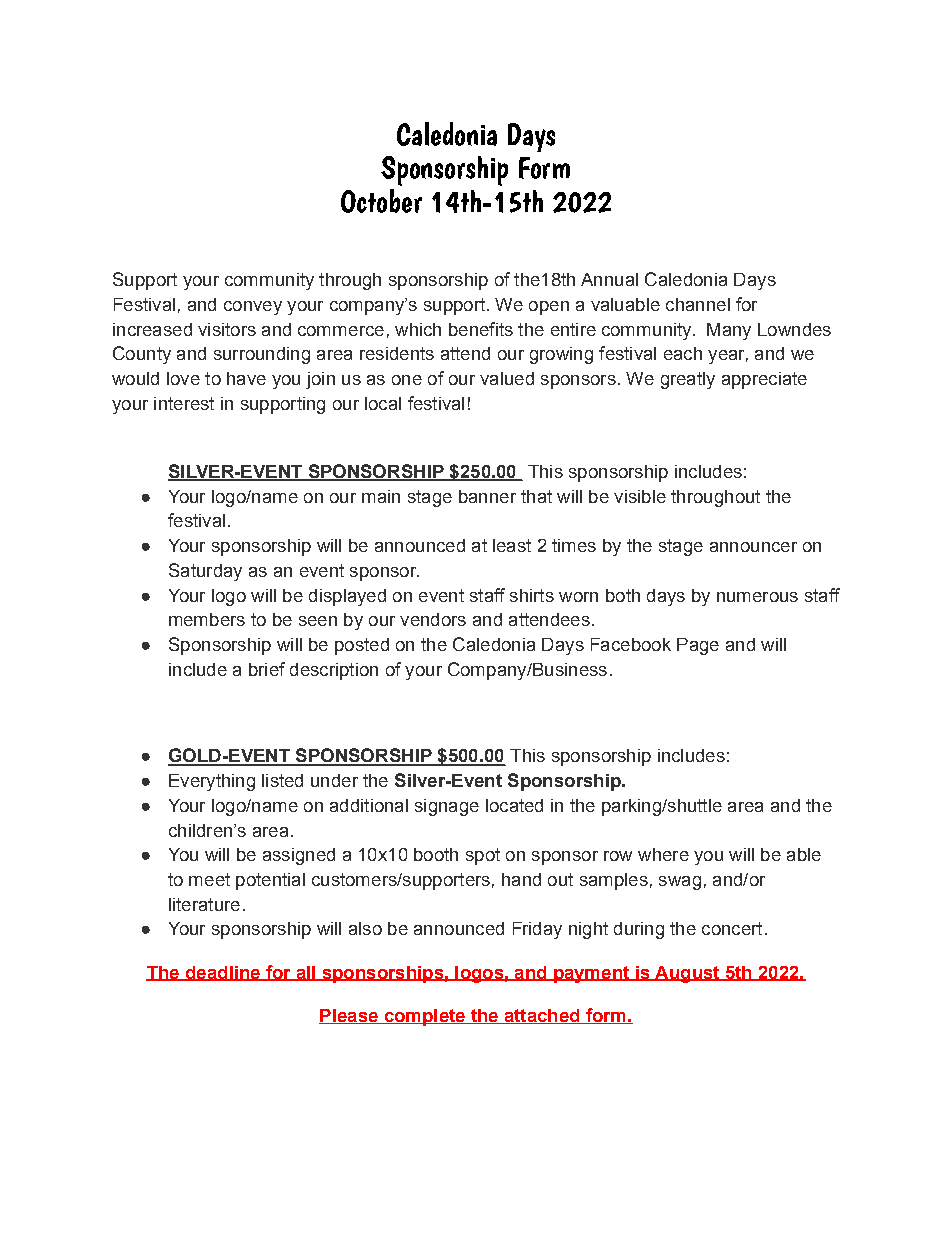 The image size is (952, 1233). Describe the element at coordinates (507, 378) in the screenshot. I see `valued` at that location.
